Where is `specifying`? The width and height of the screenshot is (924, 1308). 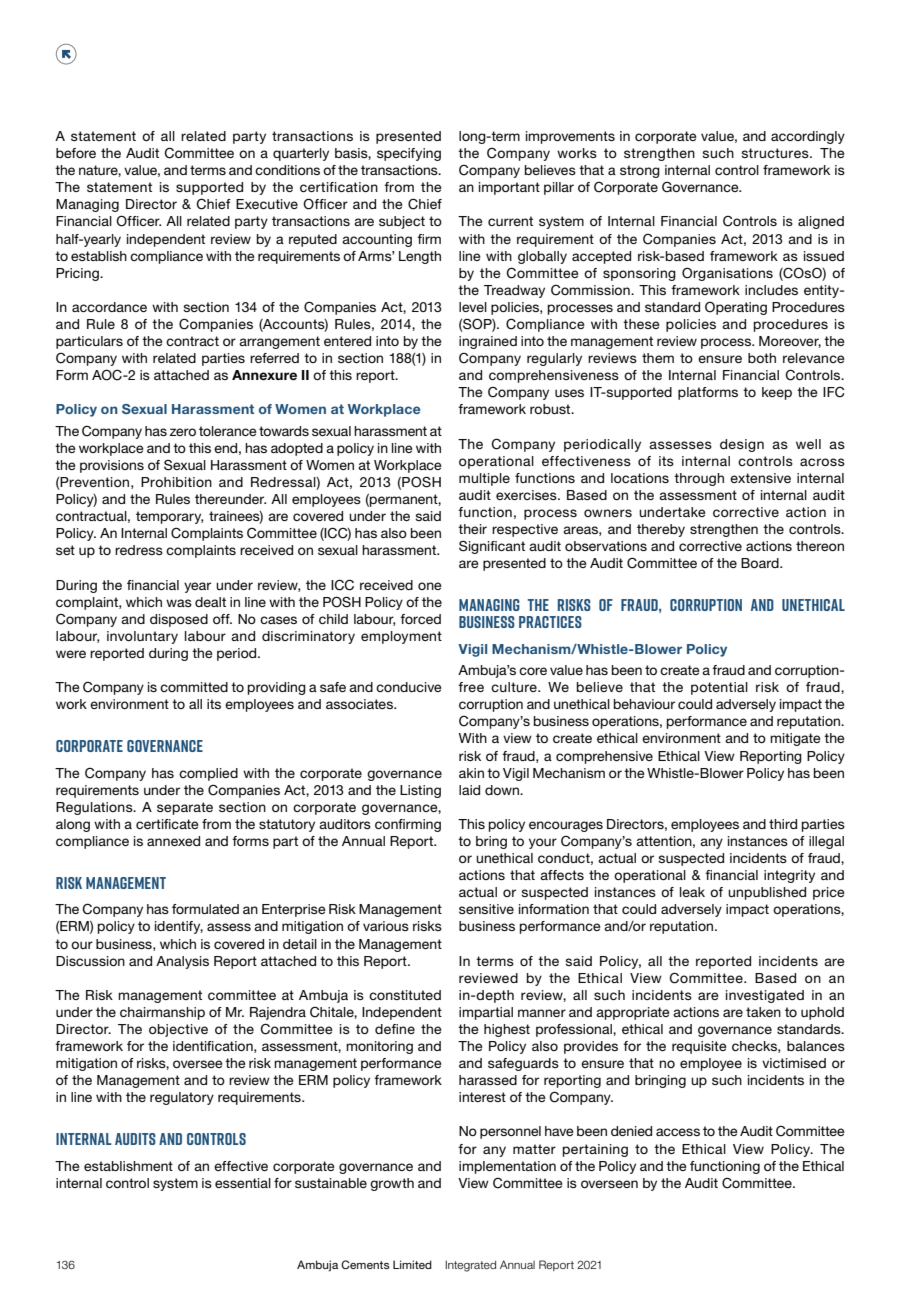 specifying is located at coordinates (409, 154).
